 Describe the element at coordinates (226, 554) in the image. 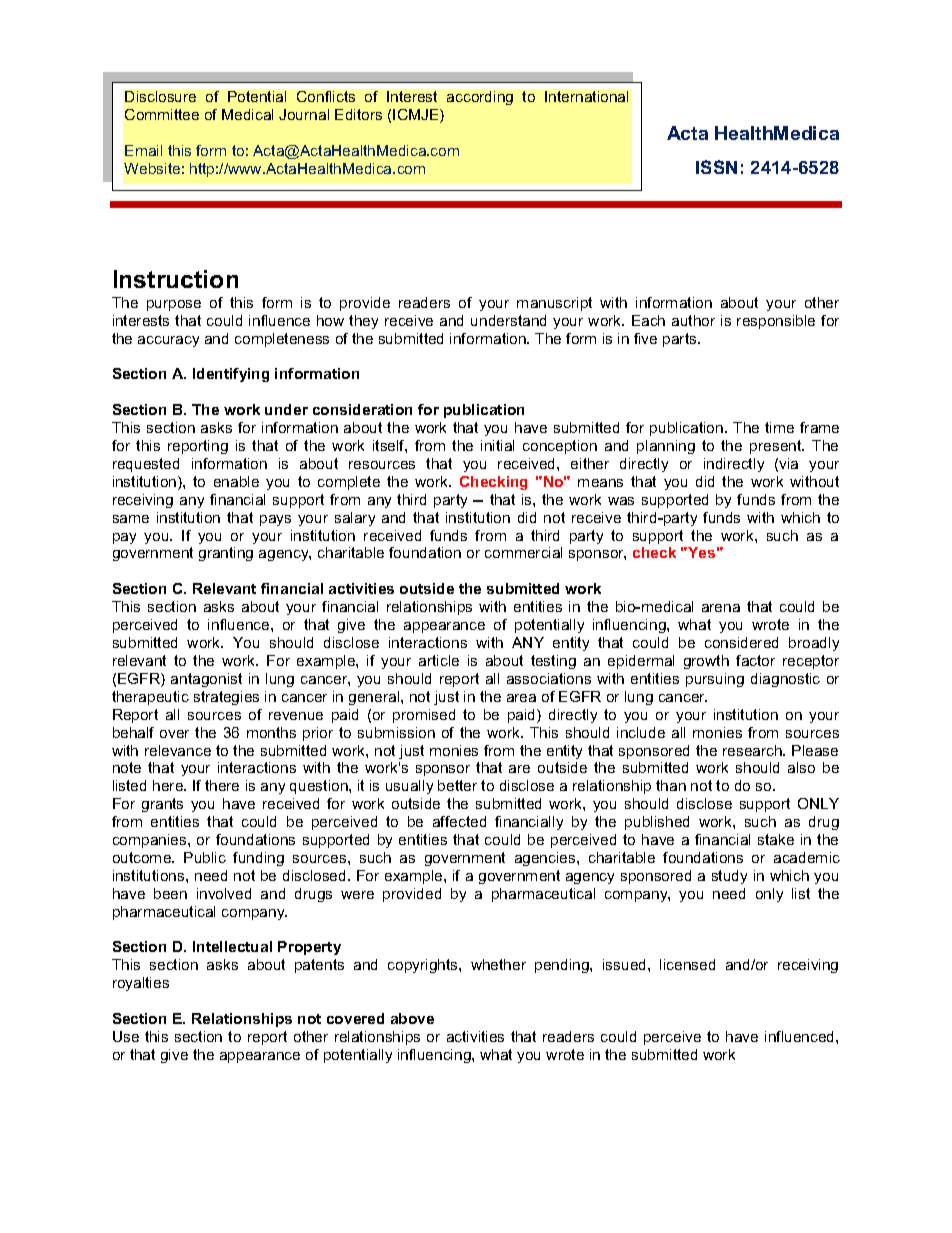

I see `granting` at that location.
